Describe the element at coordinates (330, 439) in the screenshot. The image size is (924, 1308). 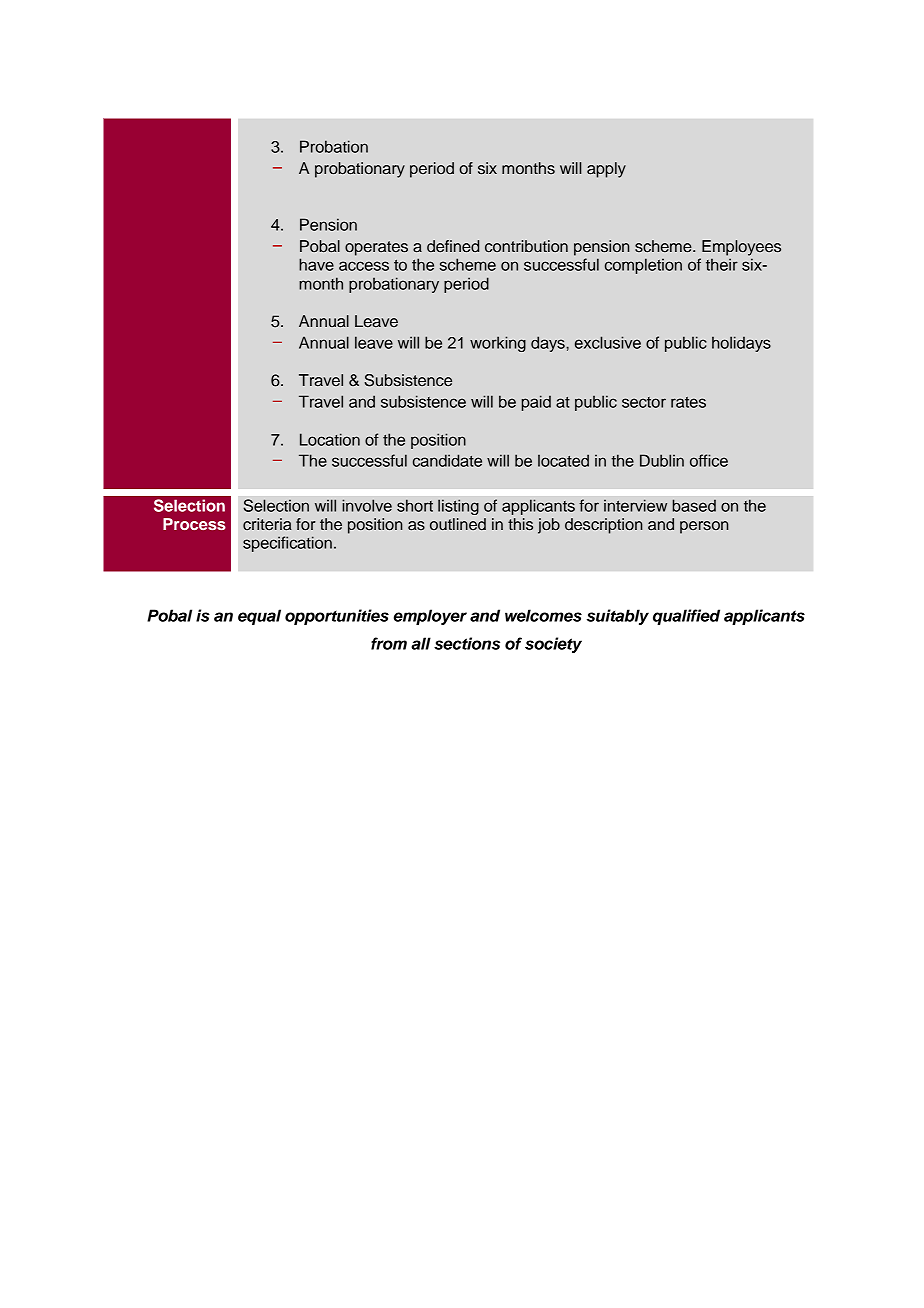
I see `Location` at that location.
